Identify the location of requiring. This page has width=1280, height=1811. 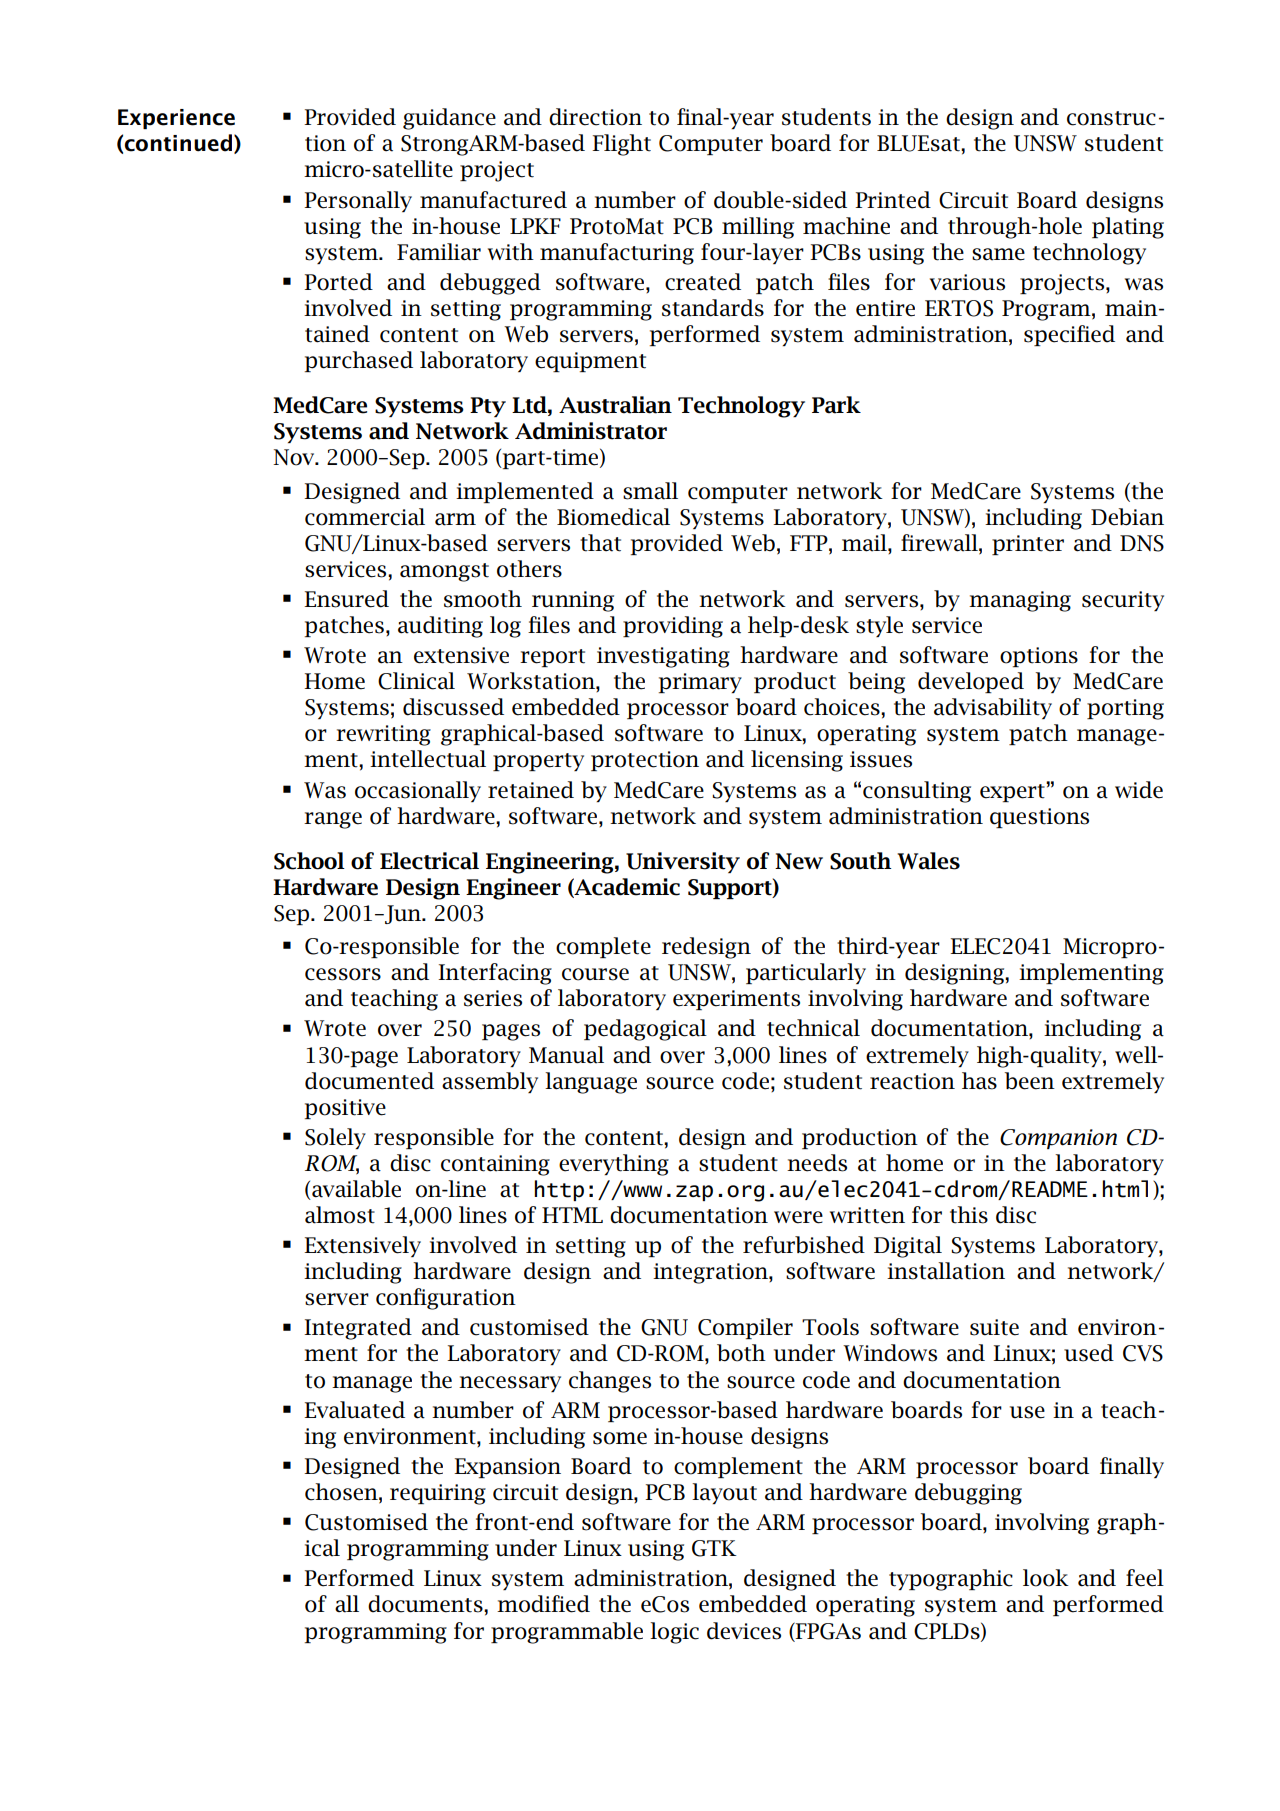
(438, 1494).
